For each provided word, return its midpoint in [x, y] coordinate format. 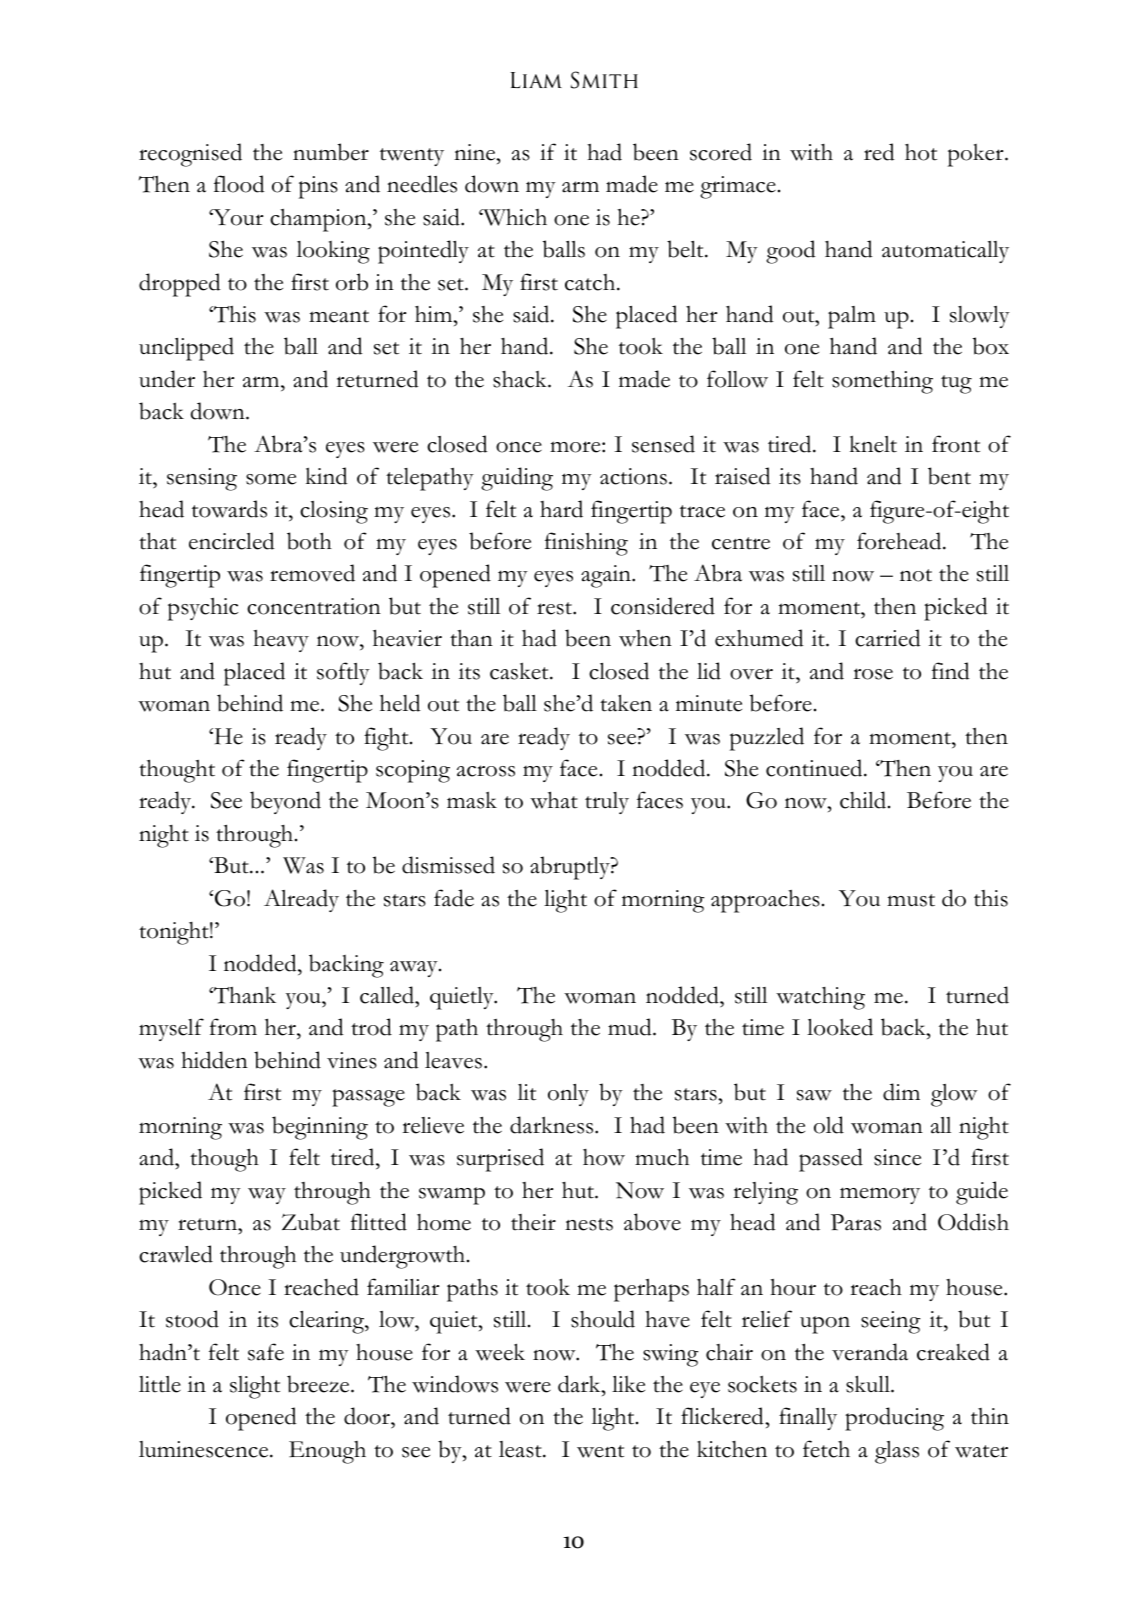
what [554, 800]
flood [239, 184]
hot [921, 152]
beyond [285, 802]
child [864, 800]
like [628, 1384]
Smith [604, 80]
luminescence [205, 1449]
